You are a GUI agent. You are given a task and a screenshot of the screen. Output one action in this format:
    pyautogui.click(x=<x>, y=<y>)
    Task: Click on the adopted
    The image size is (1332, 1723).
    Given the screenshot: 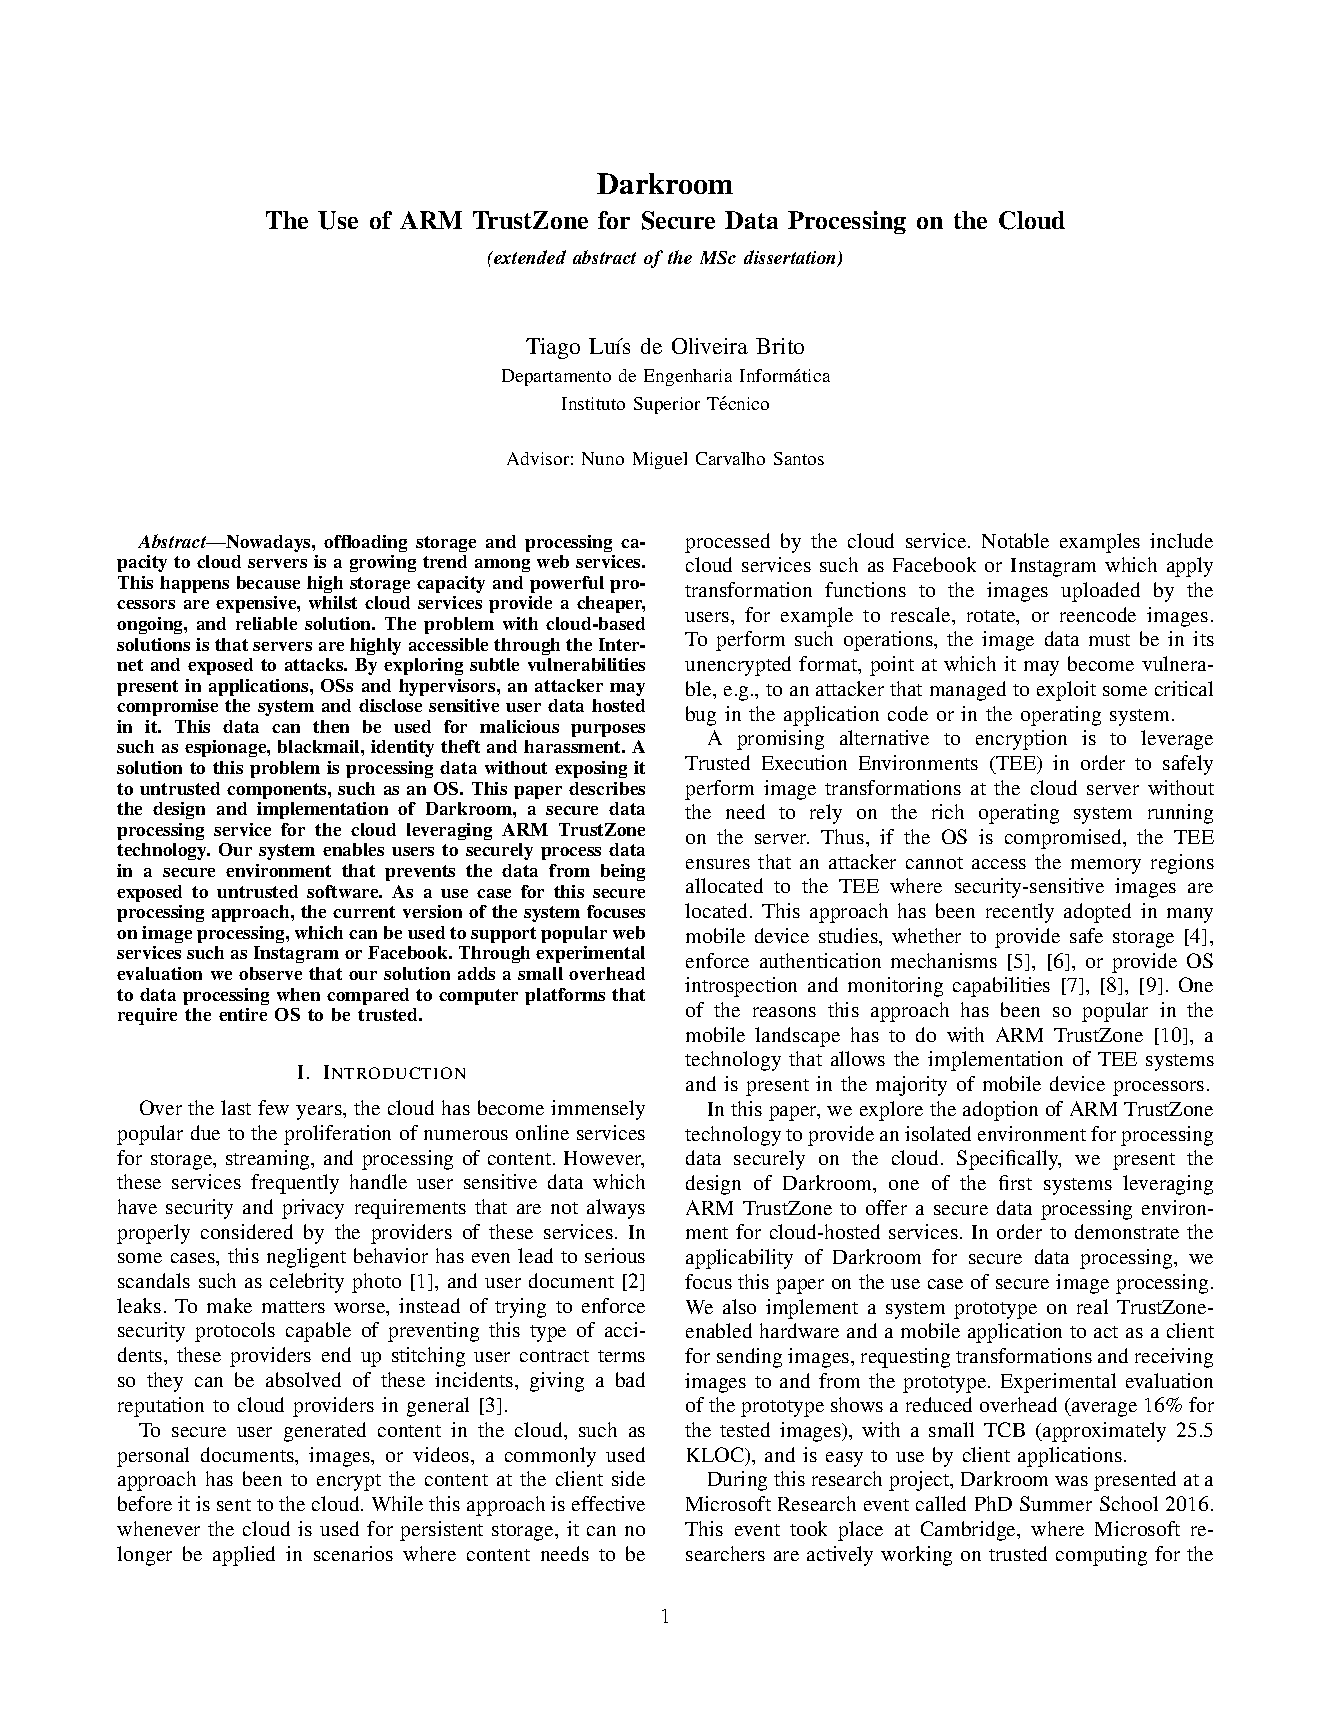 What is the action you would take?
    pyautogui.click(x=1097, y=913)
